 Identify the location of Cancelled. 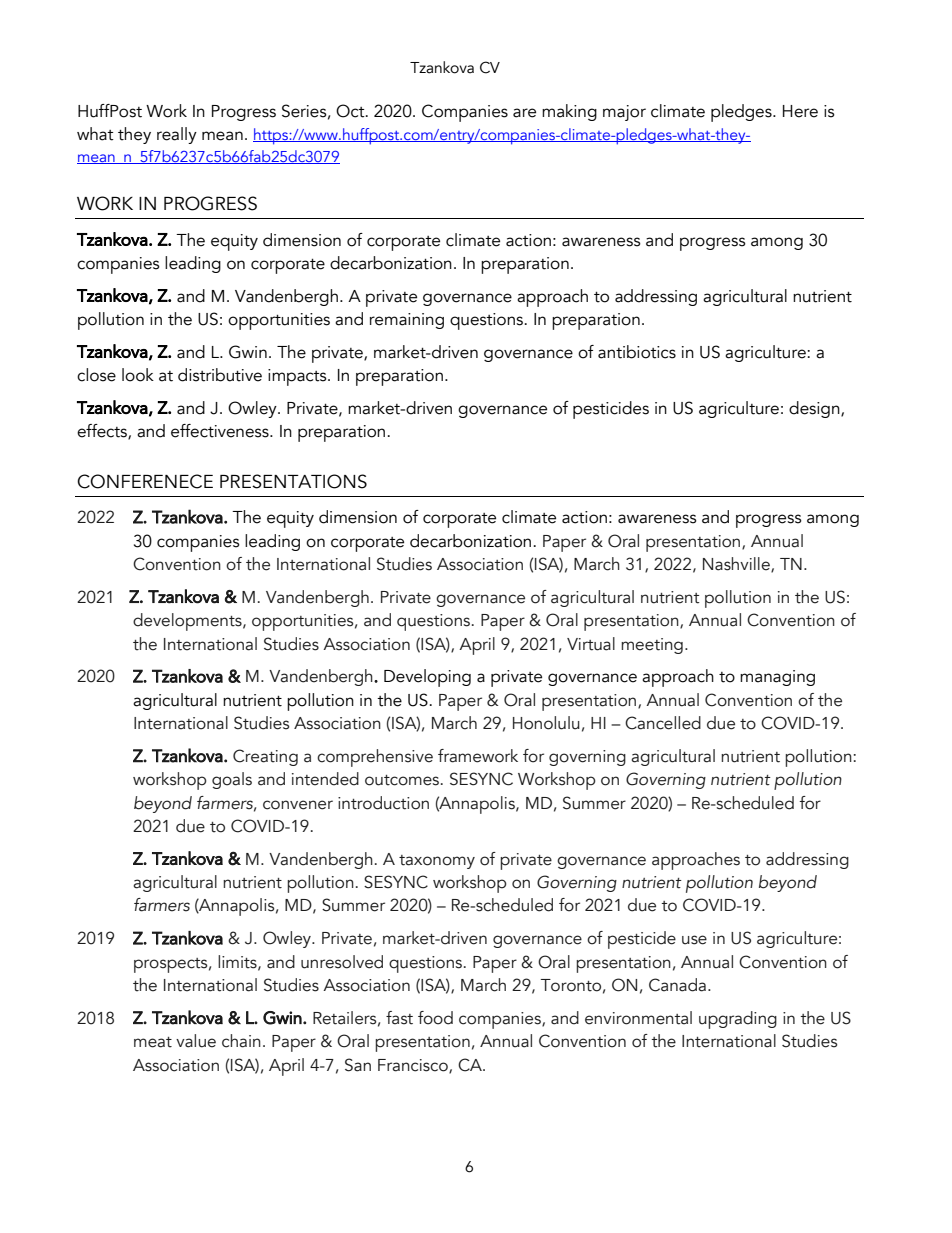
(663, 723).
